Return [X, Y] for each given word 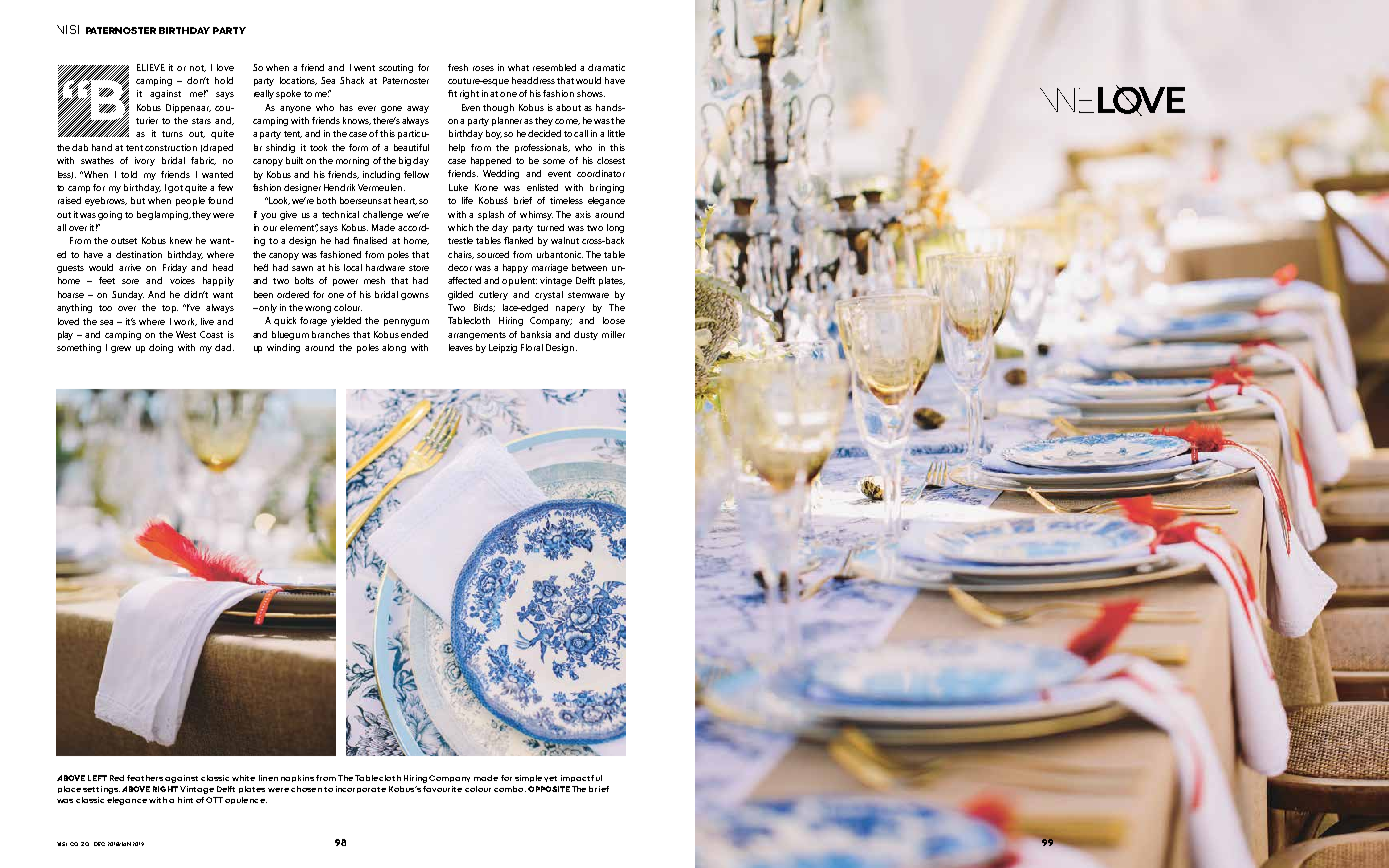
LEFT [97, 778]
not [198, 68]
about [568, 107]
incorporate [361, 789]
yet [550, 779]
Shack [352, 80]
